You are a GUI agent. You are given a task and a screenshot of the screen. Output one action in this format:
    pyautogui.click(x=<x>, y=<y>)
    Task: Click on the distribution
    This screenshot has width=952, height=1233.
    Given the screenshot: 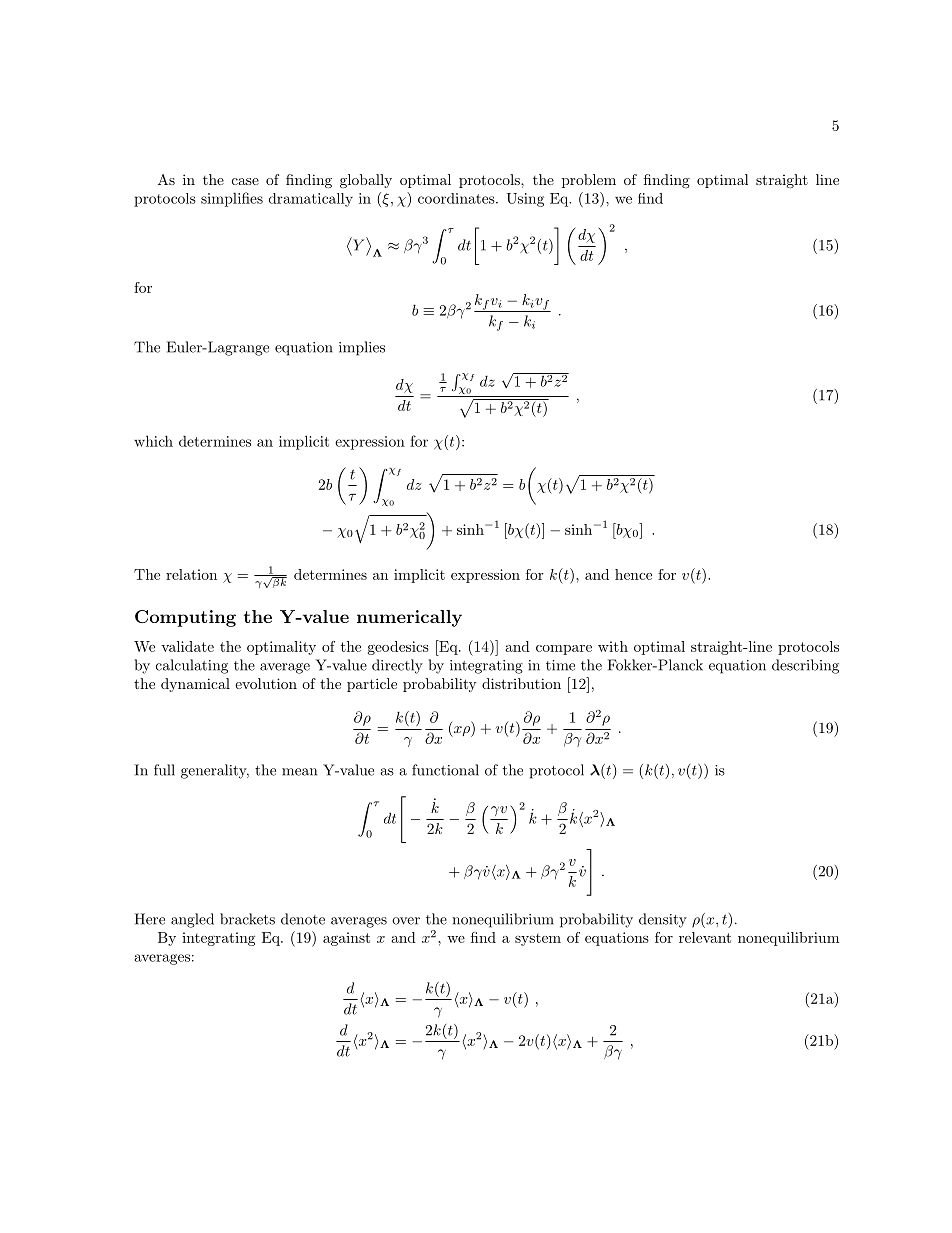 What is the action you would take?
    pyautogui.click(x=521, y=683)
